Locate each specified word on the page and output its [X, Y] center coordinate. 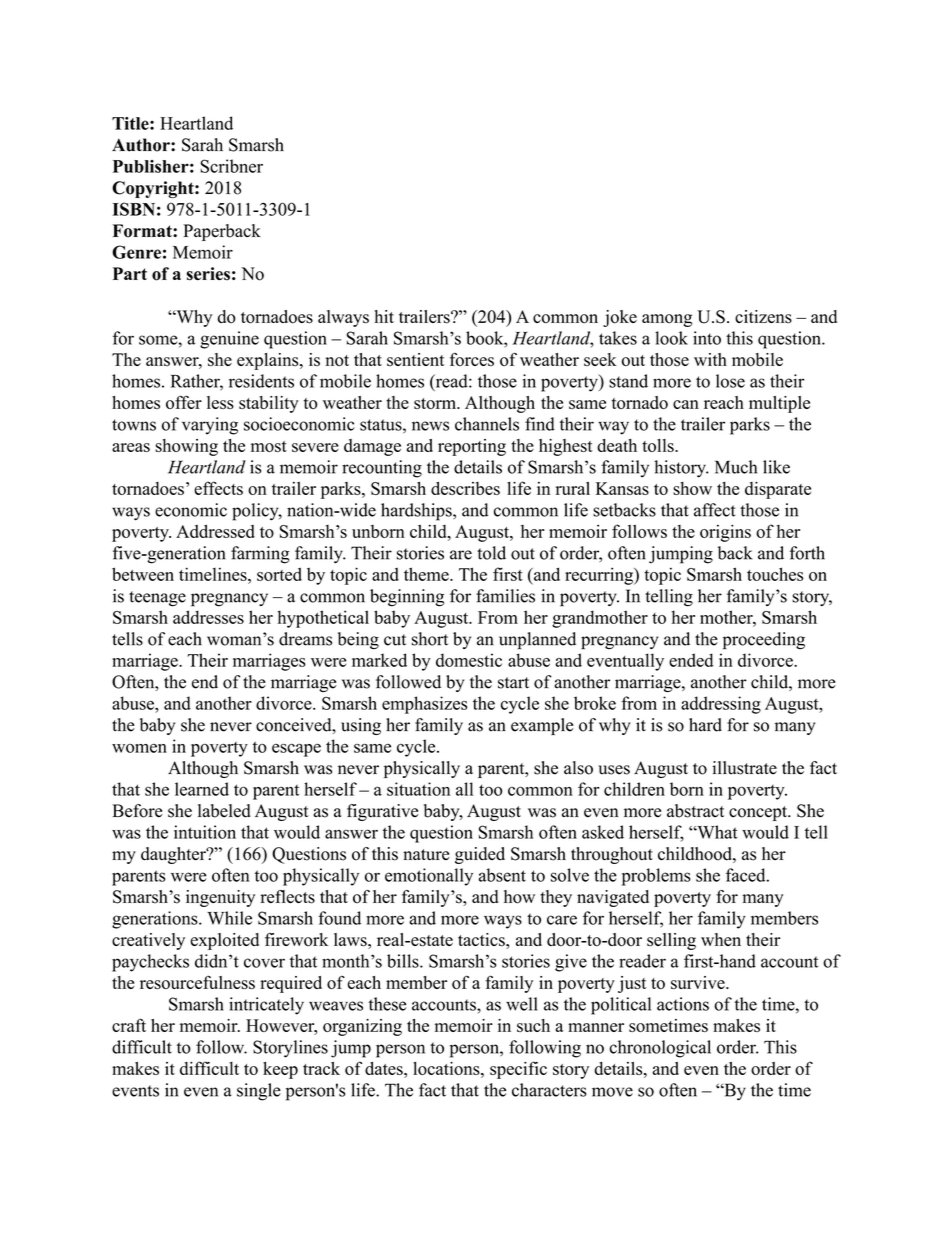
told [491, 553]
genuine [229, 340]
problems [656, 877]
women [139, 748]
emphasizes [424, 705]
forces [472, 359]
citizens [763, 317]
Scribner [231, 166]
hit [384, 316]
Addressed [215, 531]
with [710, 359]
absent [502, 875]
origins [725, 533]
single [259, 1092]
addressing [721, 705]
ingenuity [220, 898]
